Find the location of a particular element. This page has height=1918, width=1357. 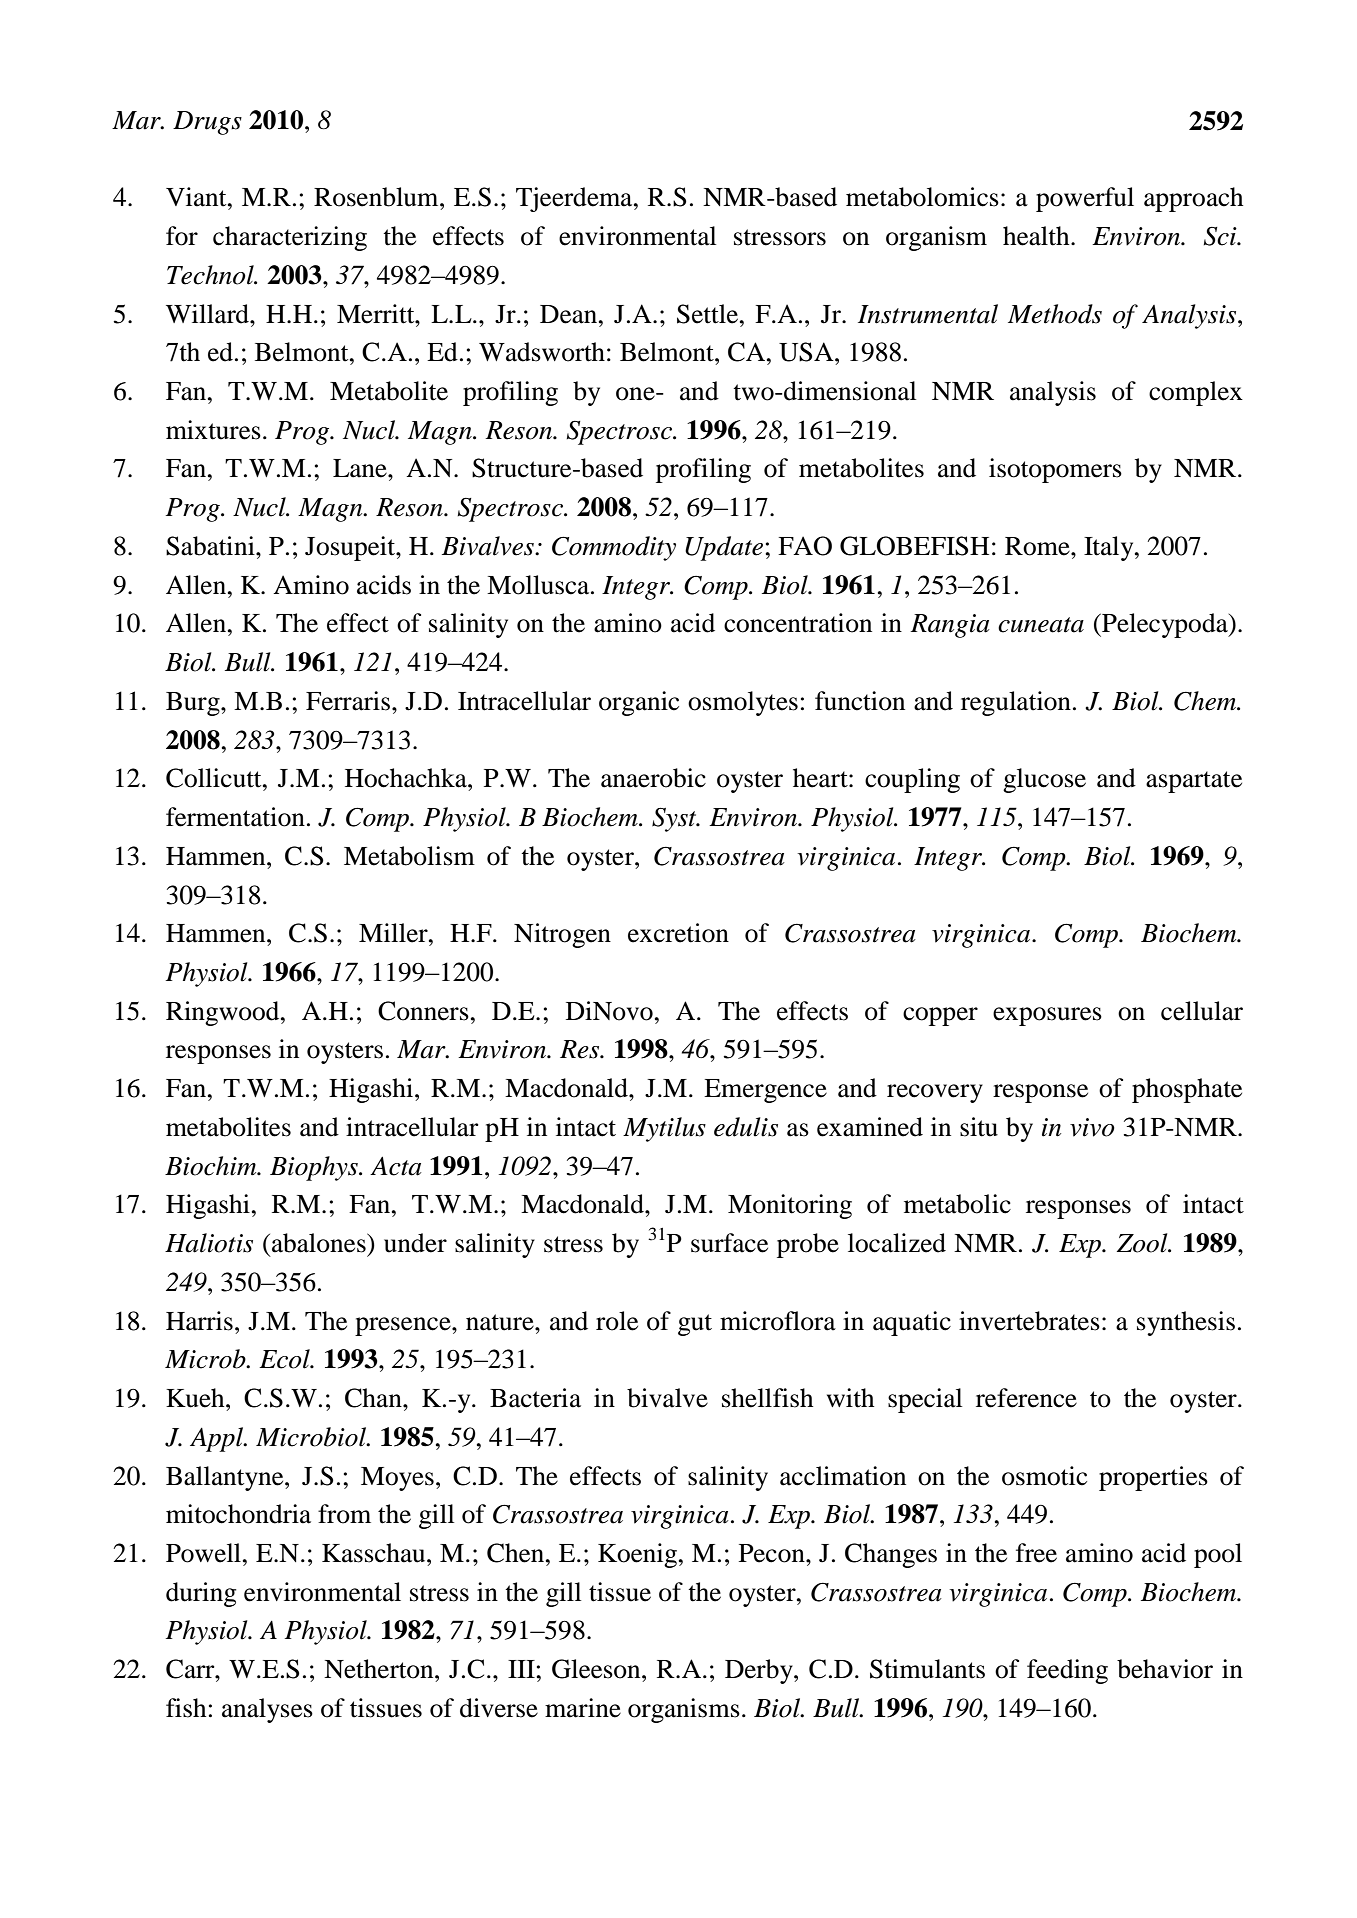

powerful is located at coordinates (1085, 199).
